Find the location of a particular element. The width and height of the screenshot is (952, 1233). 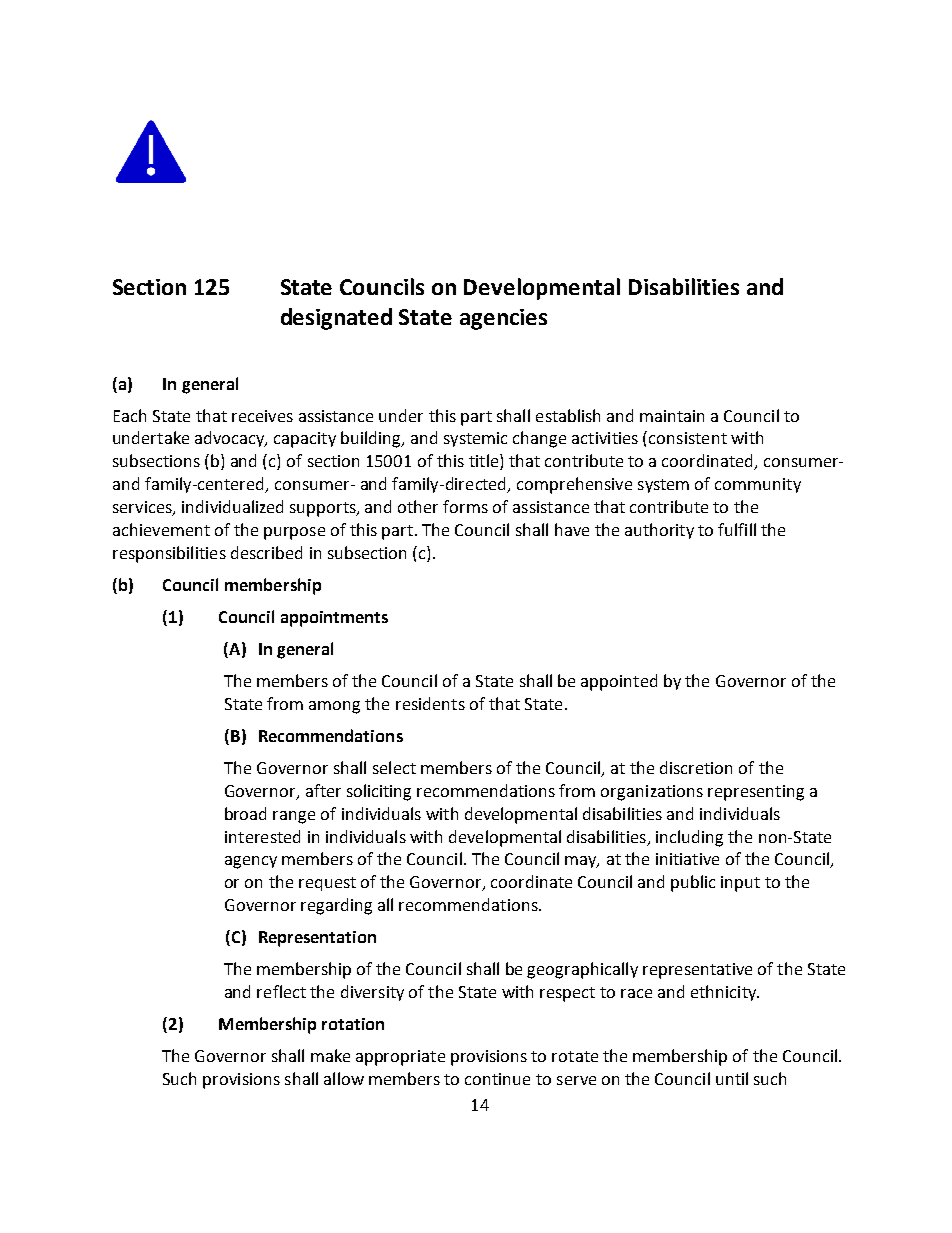

broad is located at coordinates (245, 813).
